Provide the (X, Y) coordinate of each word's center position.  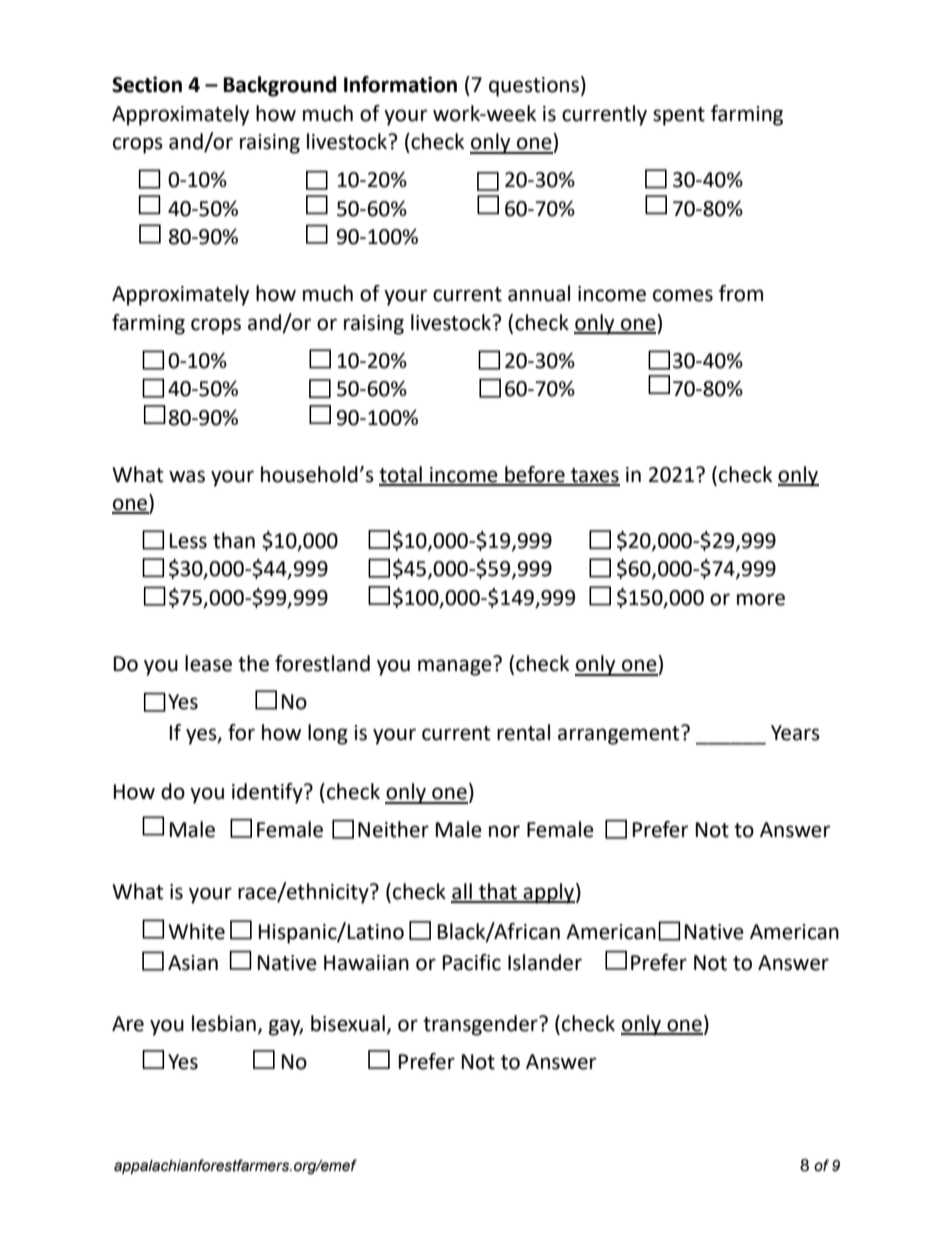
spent (679, 116)
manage (455, 667)
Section (147, 84)
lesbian (224, 1023)
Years (795, 733)
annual (539, 293)
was (187, 476)
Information (400, 84)
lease (208, 663)
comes (683, 295)
